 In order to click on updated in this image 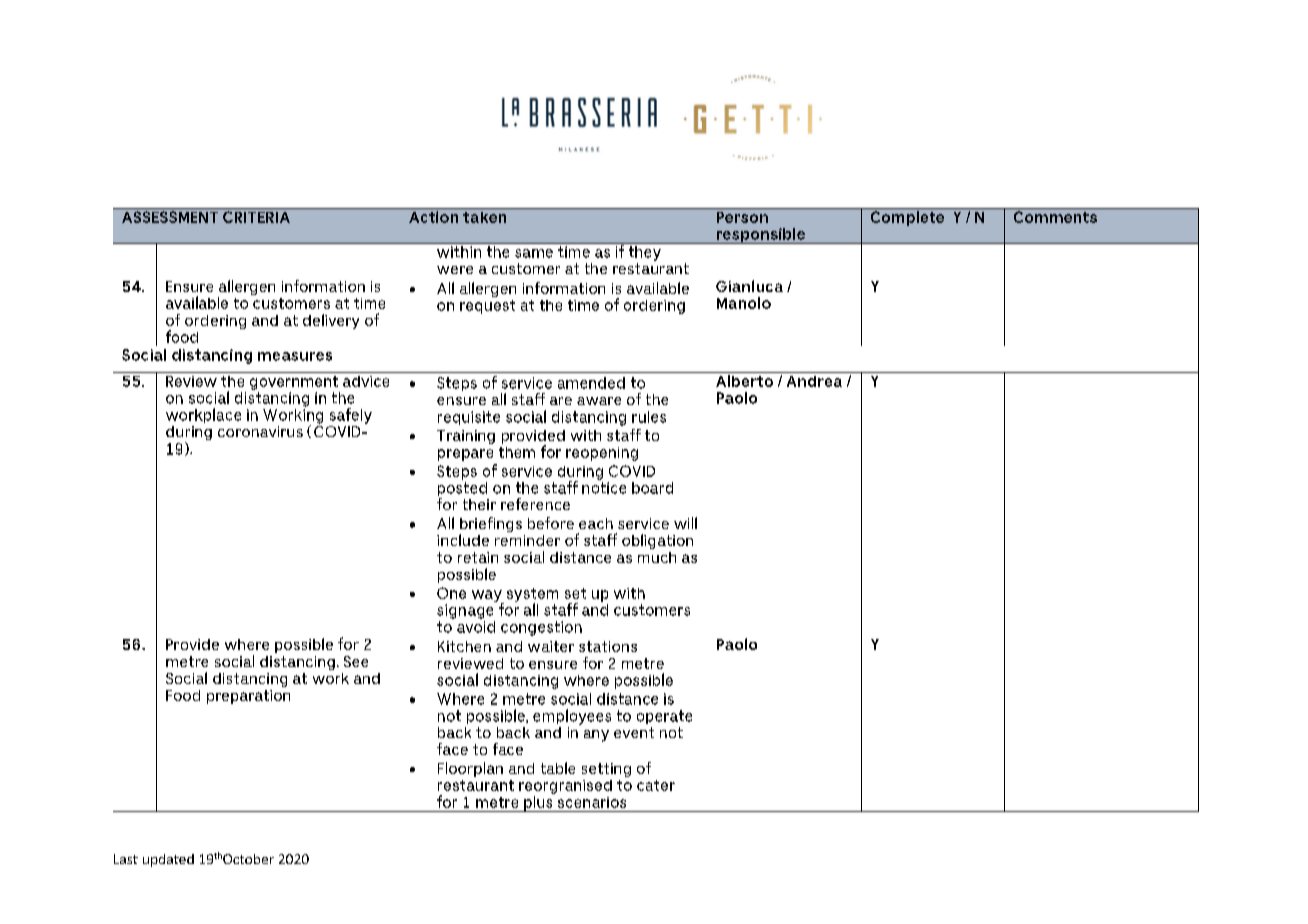, I will do `click(168, 860)`.
